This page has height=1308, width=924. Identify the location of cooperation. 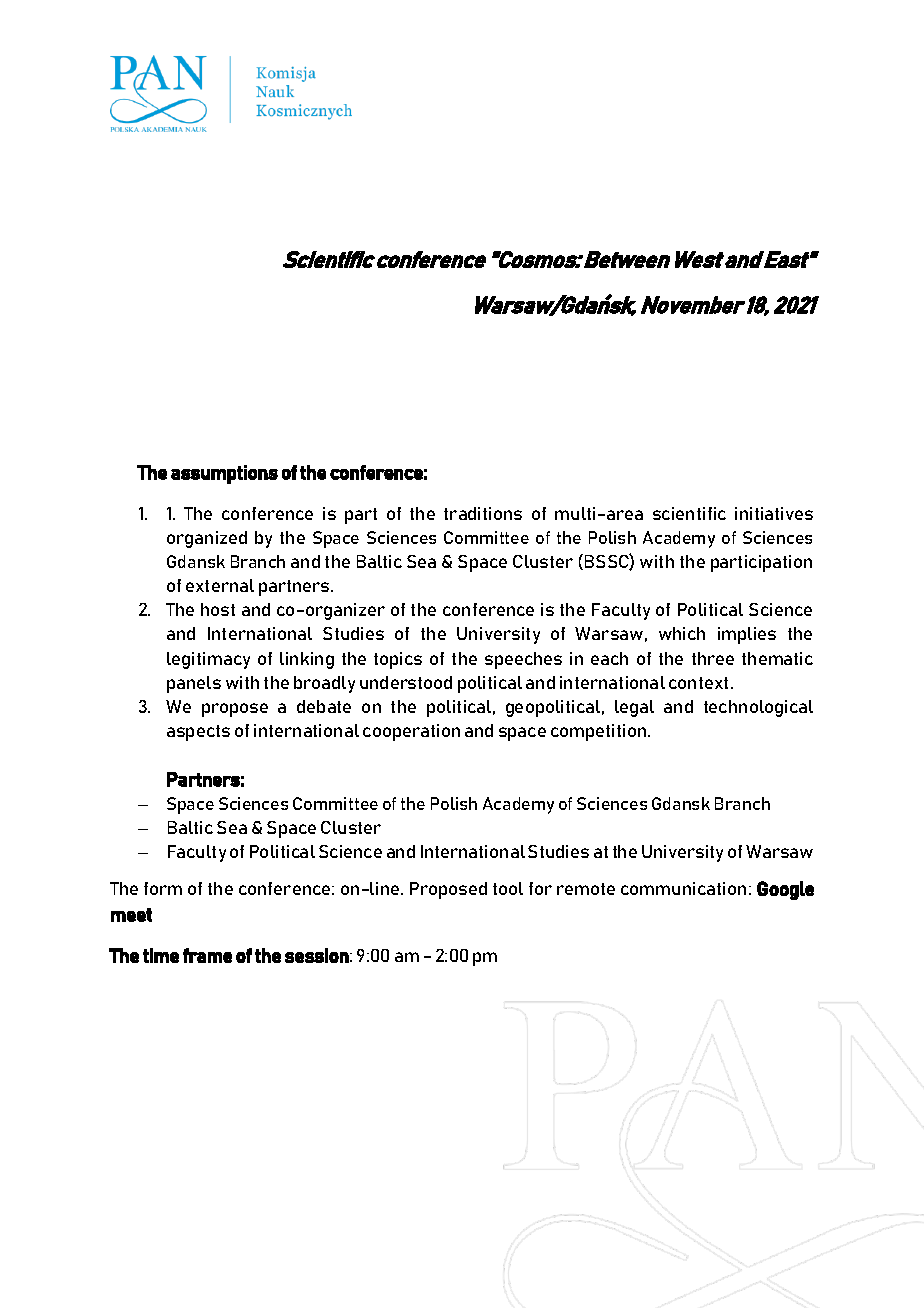
(411, 732).
